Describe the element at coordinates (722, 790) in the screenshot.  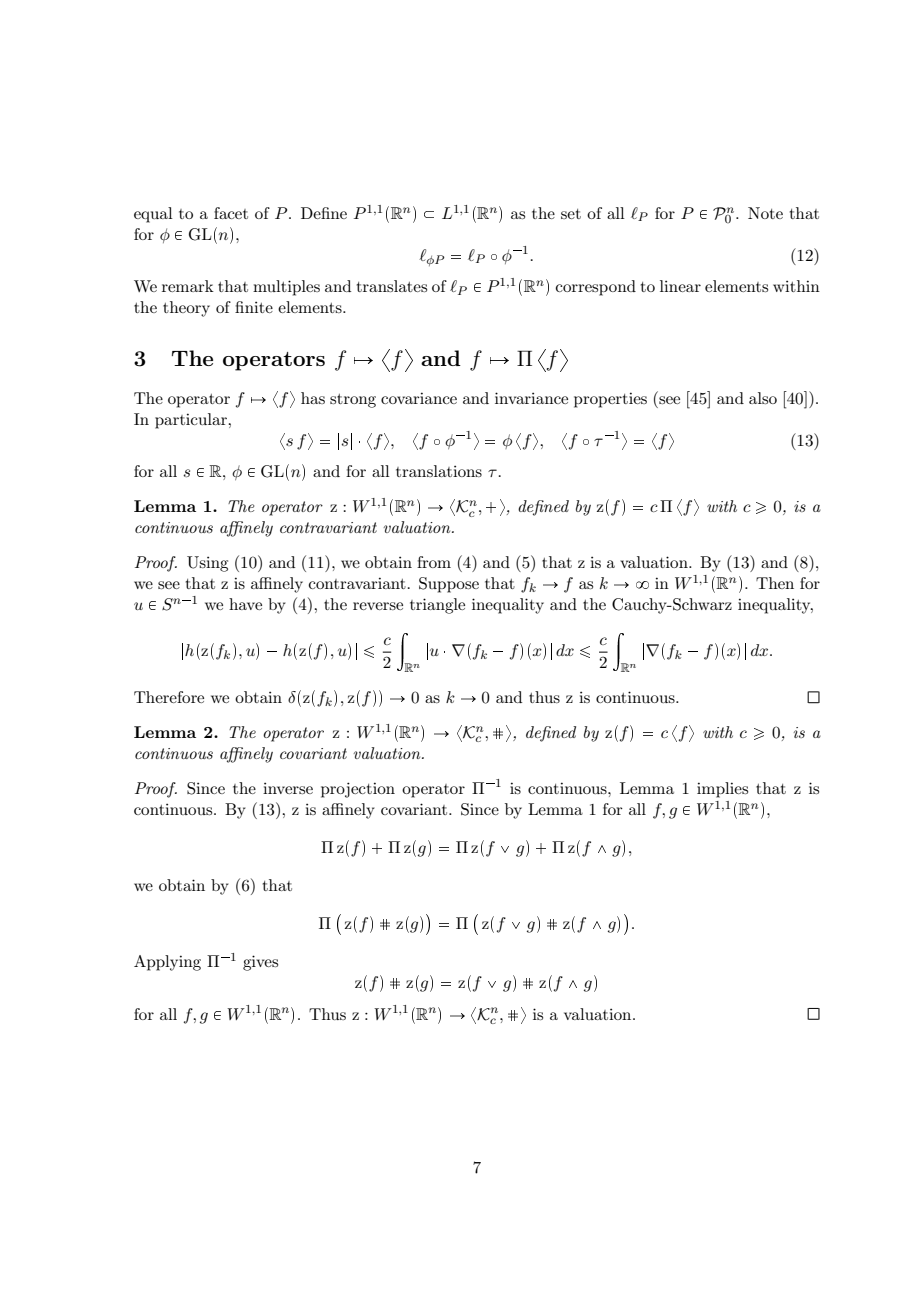
I see `implies` at that location.
